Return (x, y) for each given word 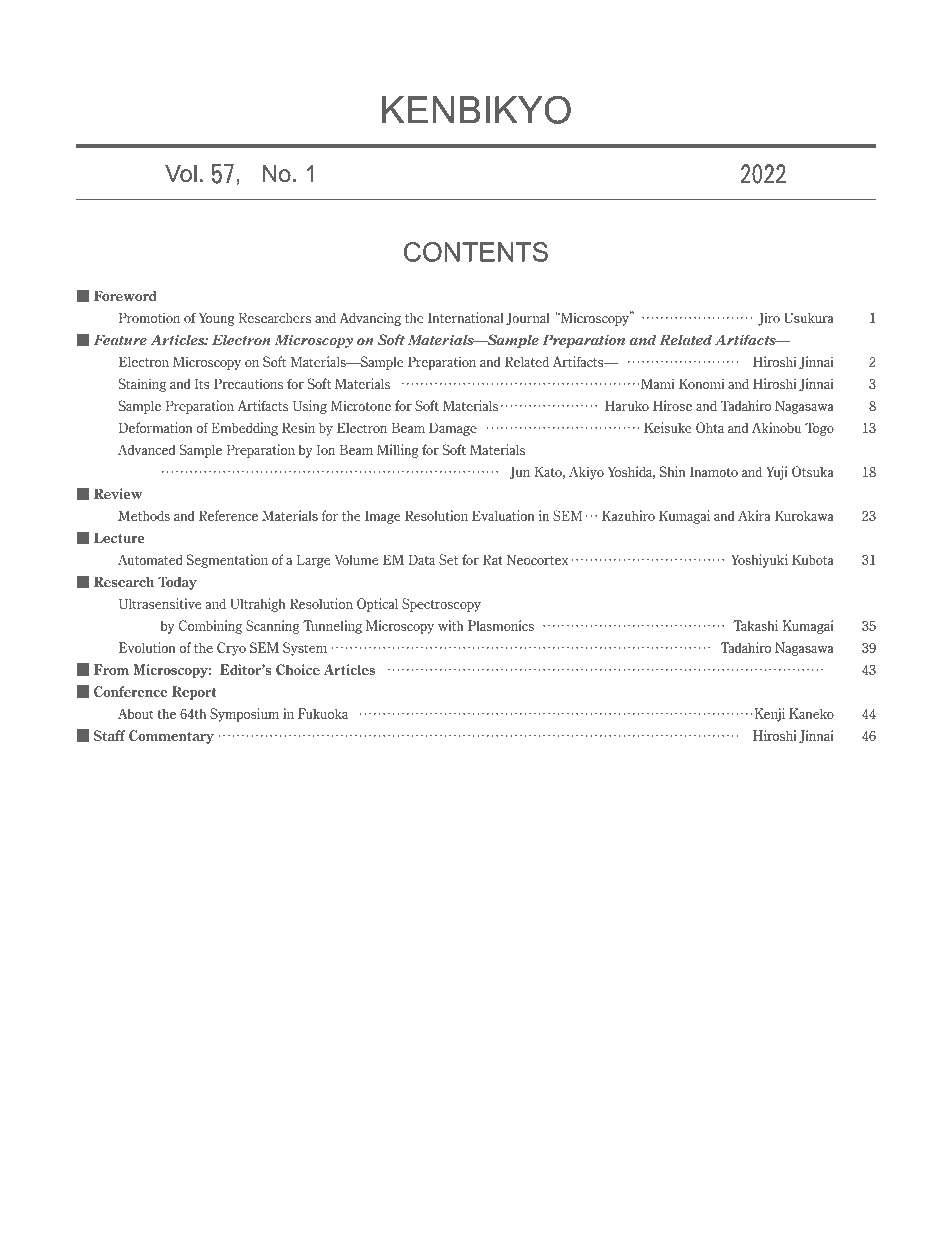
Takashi (755, 625)
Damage (453, 429)
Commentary (171, 737)
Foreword (125, 295)
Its (202, 383)
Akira (754, 515)
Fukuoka (323, 713)
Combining (210, 627)
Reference (228, 515)
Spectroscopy (441, 605)
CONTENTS (476, 252)
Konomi (701, 383)
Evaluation (503, 515)
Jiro (769, 319)
